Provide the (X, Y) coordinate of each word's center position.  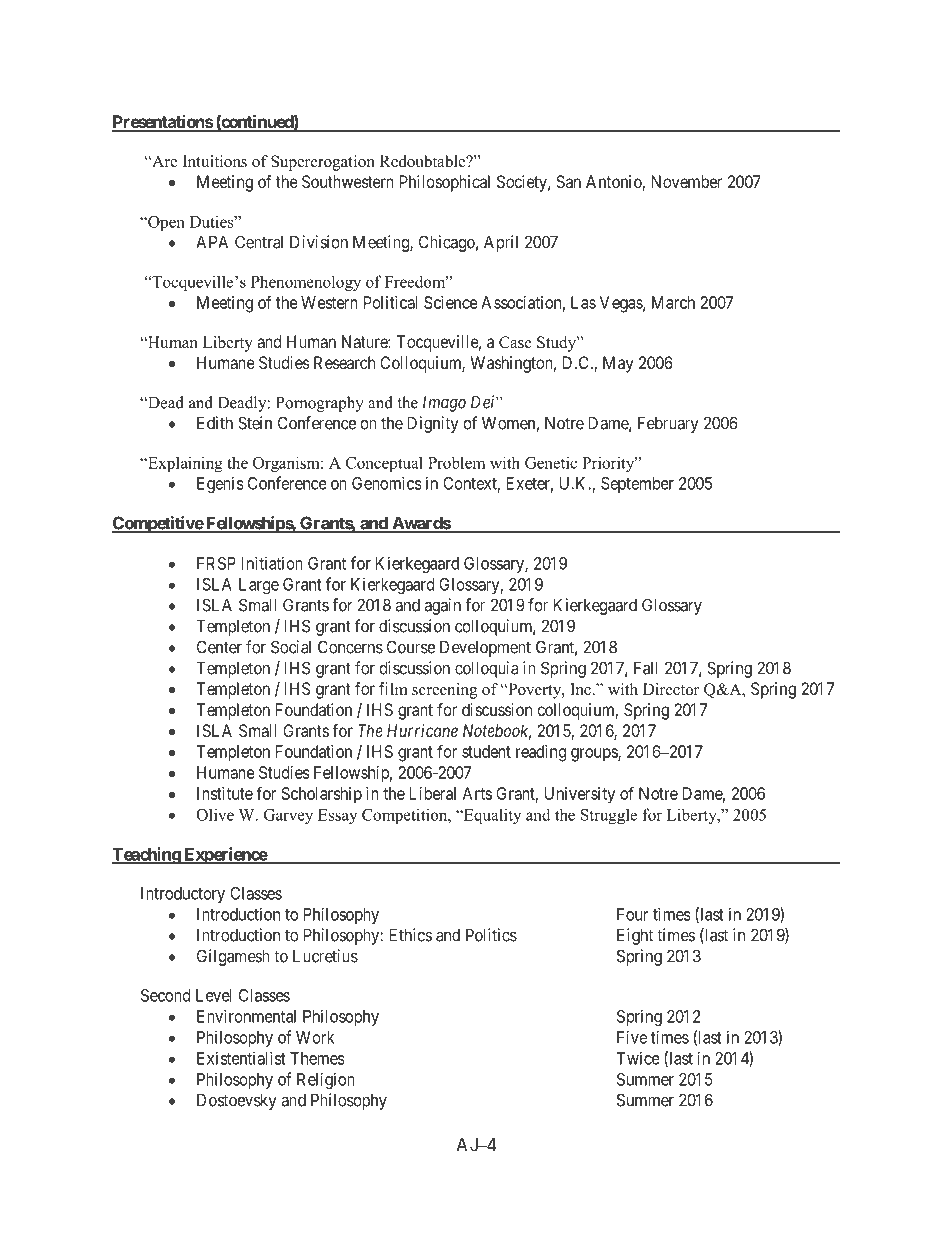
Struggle (609, 816)
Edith (215, 423)
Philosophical (445, 183)
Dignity (433, 424)
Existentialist (241, 1058)
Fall (646, 668)
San (568, 181)
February (668, 424)
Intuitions (215, 161)
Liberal (433, 793)
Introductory (183, 895)
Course (411, 647)
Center (219, 647)
